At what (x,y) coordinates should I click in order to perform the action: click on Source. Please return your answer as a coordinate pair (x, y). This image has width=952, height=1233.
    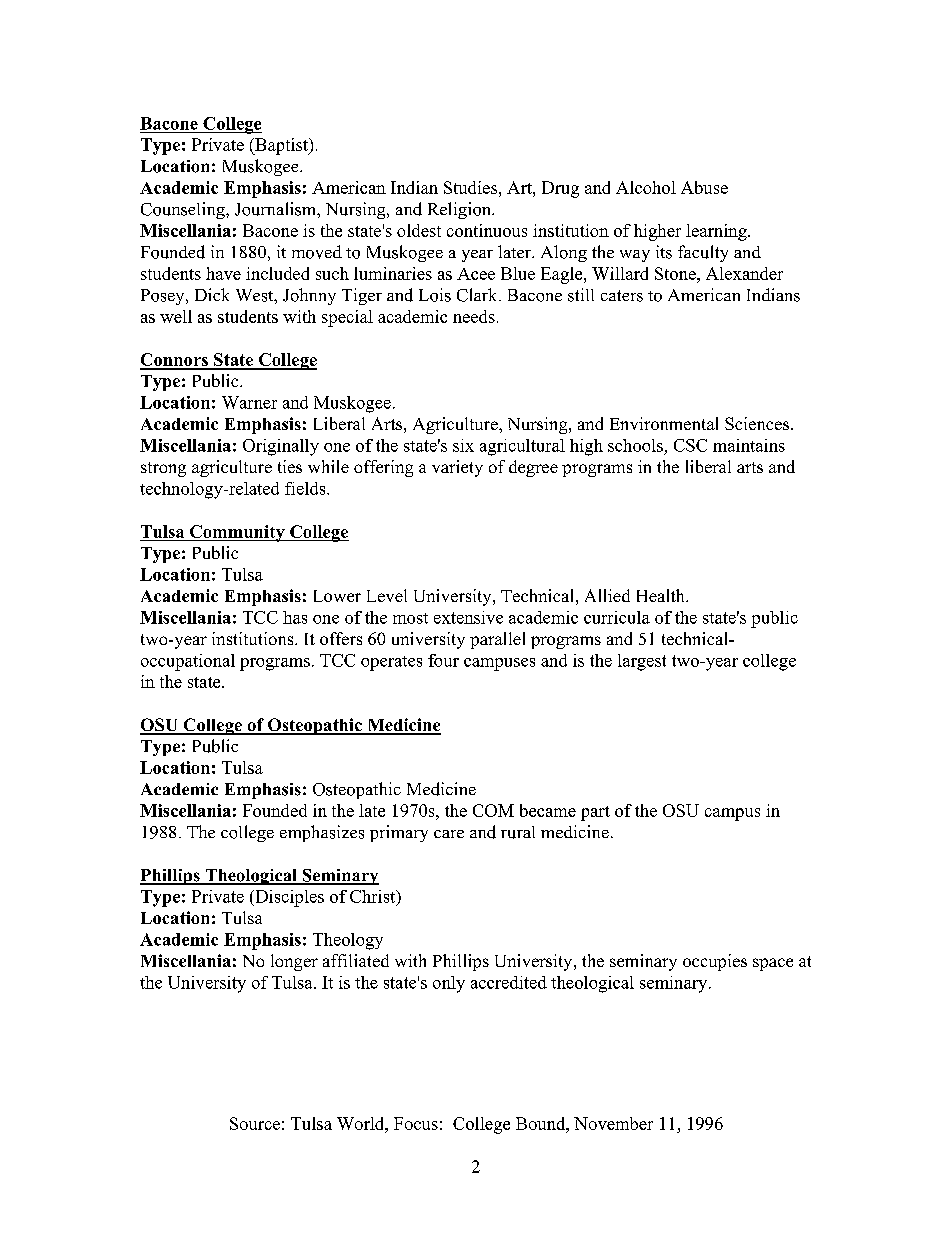
    Looking at the image, I should click on (255, 1123).
